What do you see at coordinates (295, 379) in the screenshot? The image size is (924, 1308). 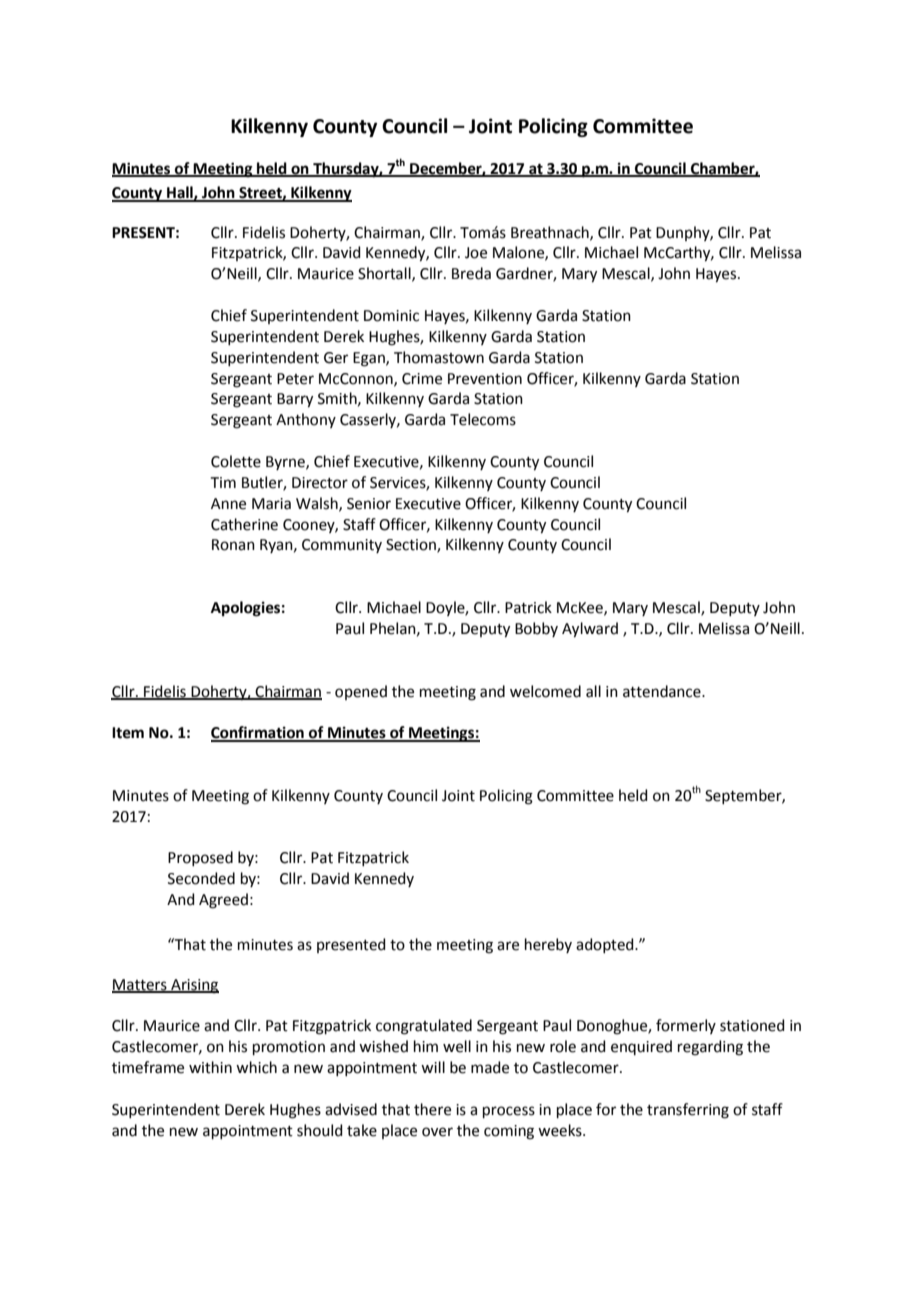 I see `Peter` at bounding box center [295, 379].
